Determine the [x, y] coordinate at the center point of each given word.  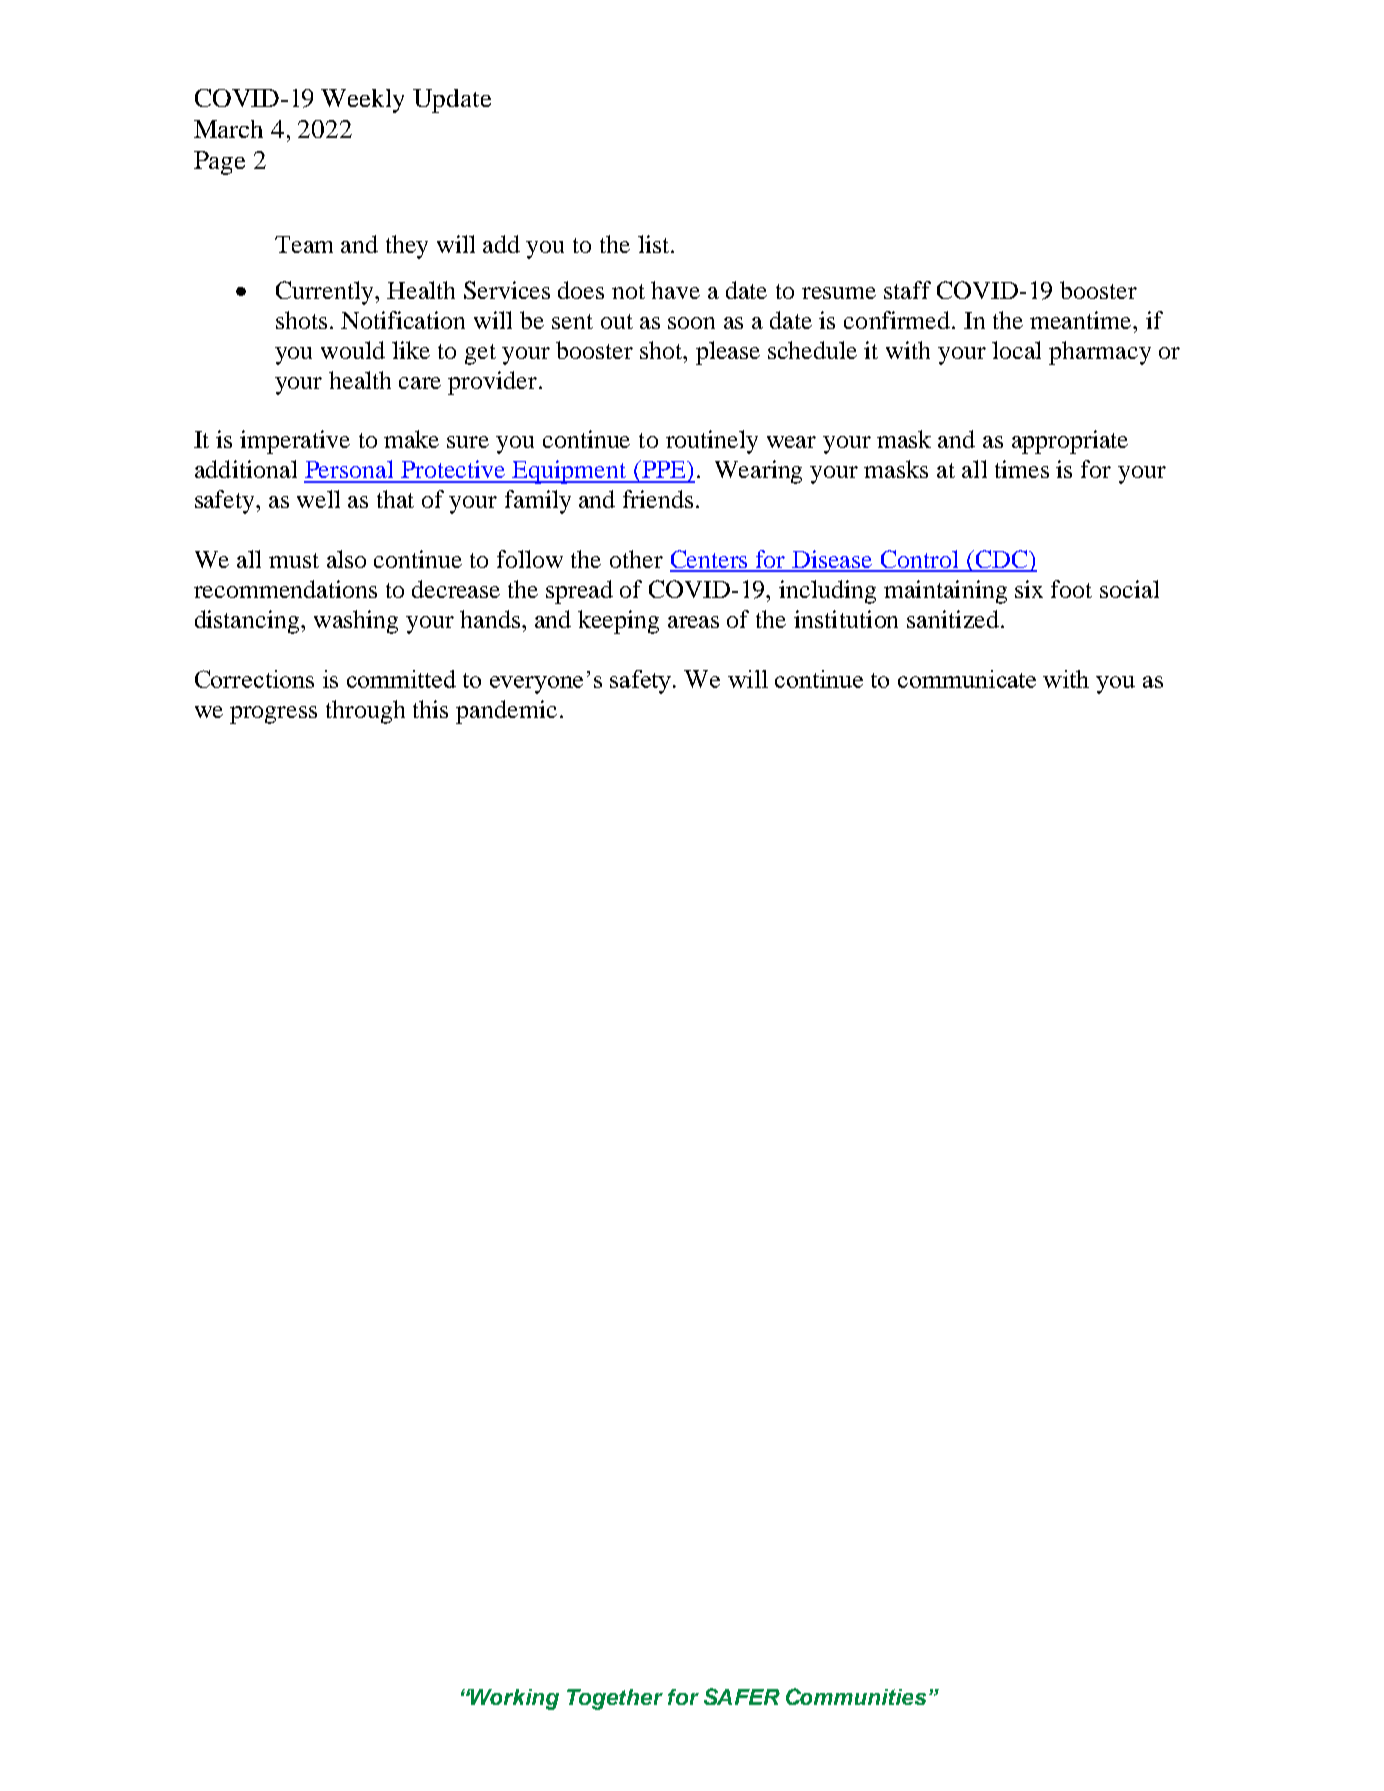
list [655, 244]
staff [907, 290]
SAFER [742, 1696]
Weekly [362, 101]
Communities [856, 1696]
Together [615, 1699]
